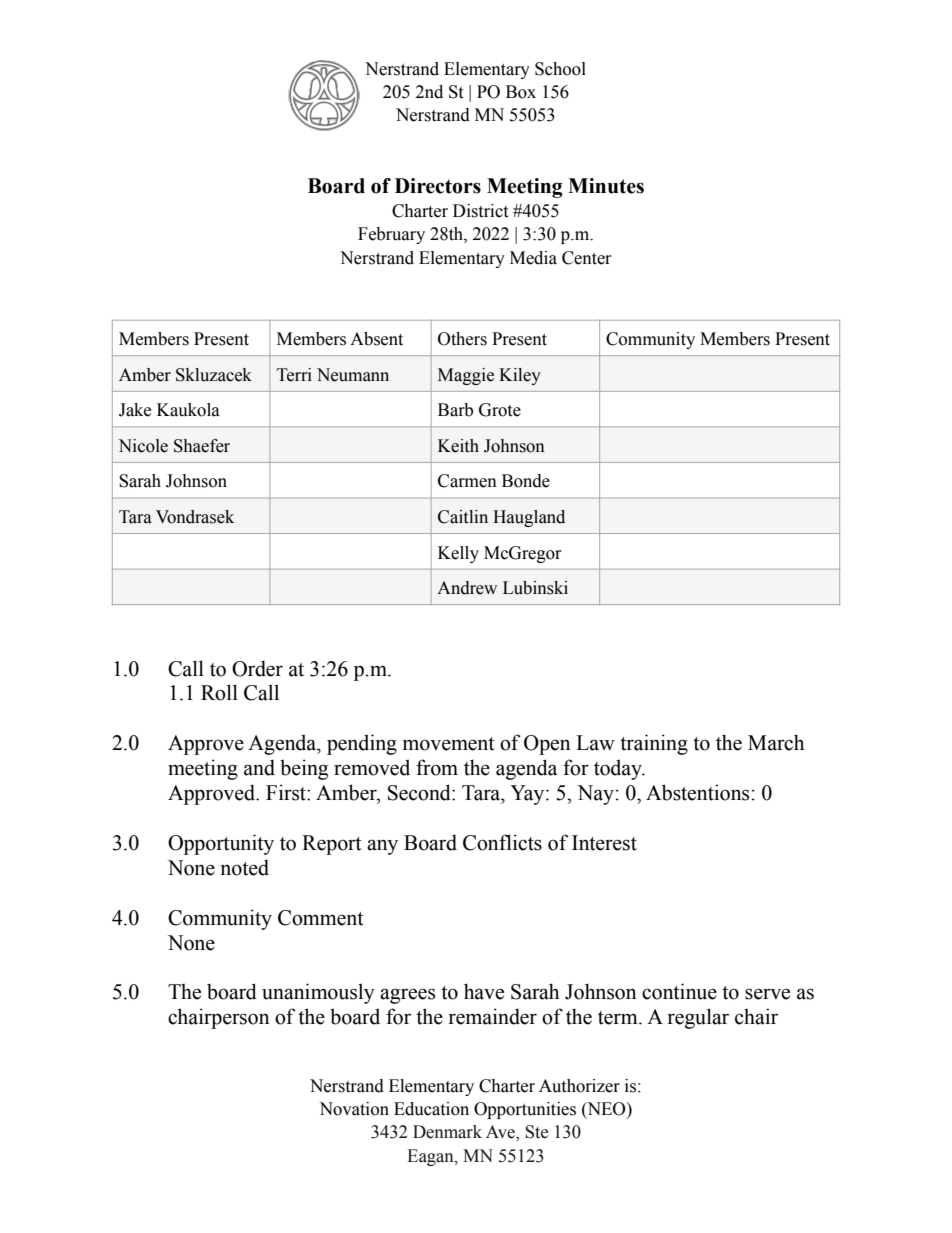 The height and width of the screenshot is (1233, 952). What do you see at coordinates (221, 844) in the screenshot?
I see `Opportunity` at bounding box center [221, 844].
